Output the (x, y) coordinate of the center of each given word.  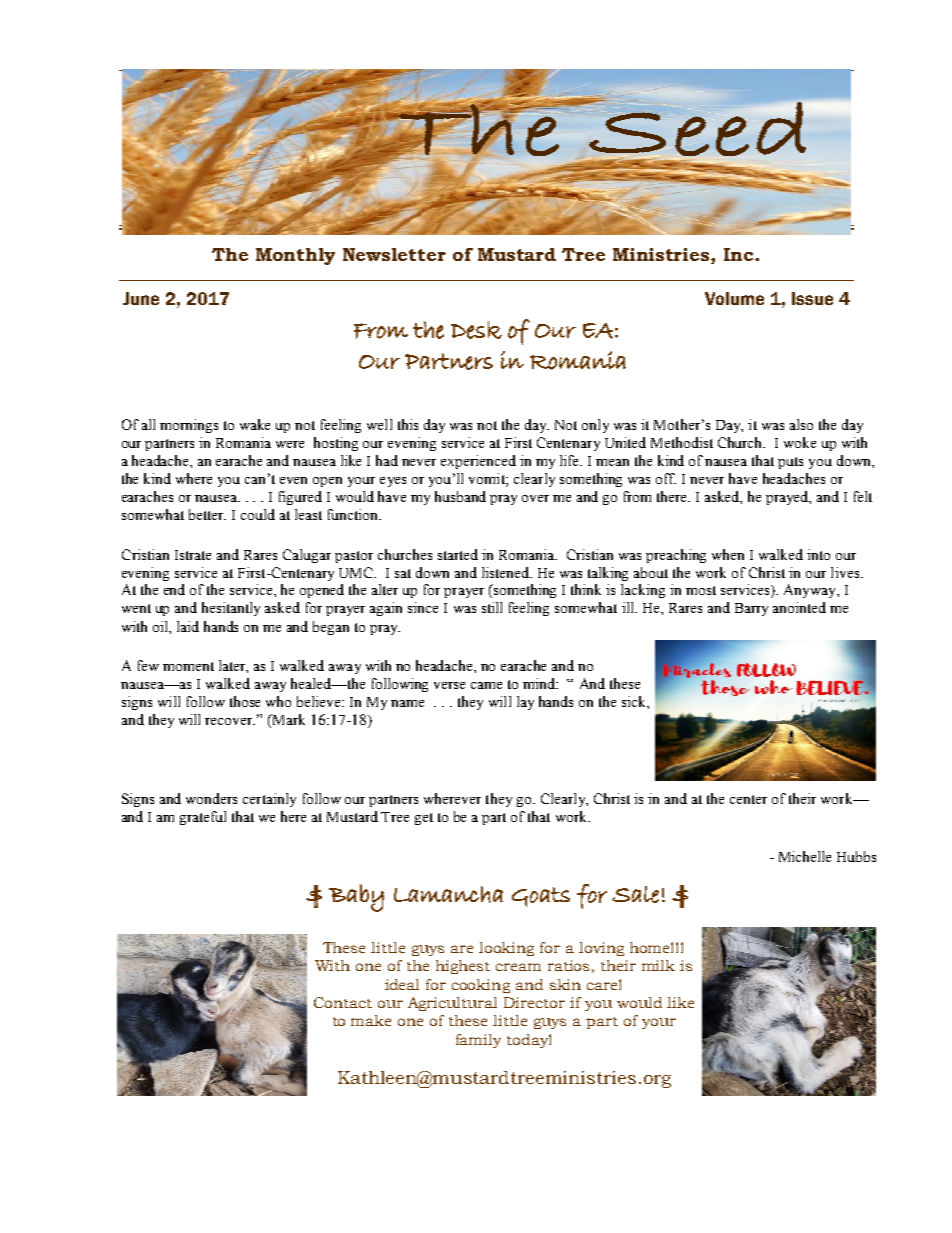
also (801, 424)
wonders (211, 798)
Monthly (295, 256)
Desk (476, 330)
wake (255, 424)
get (424, 819)
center (748, 799)
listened (507, 572)
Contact (343, 1002)
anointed (799, 607)
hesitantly (231, 609)
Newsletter (394, 254)
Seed (697, 128)
